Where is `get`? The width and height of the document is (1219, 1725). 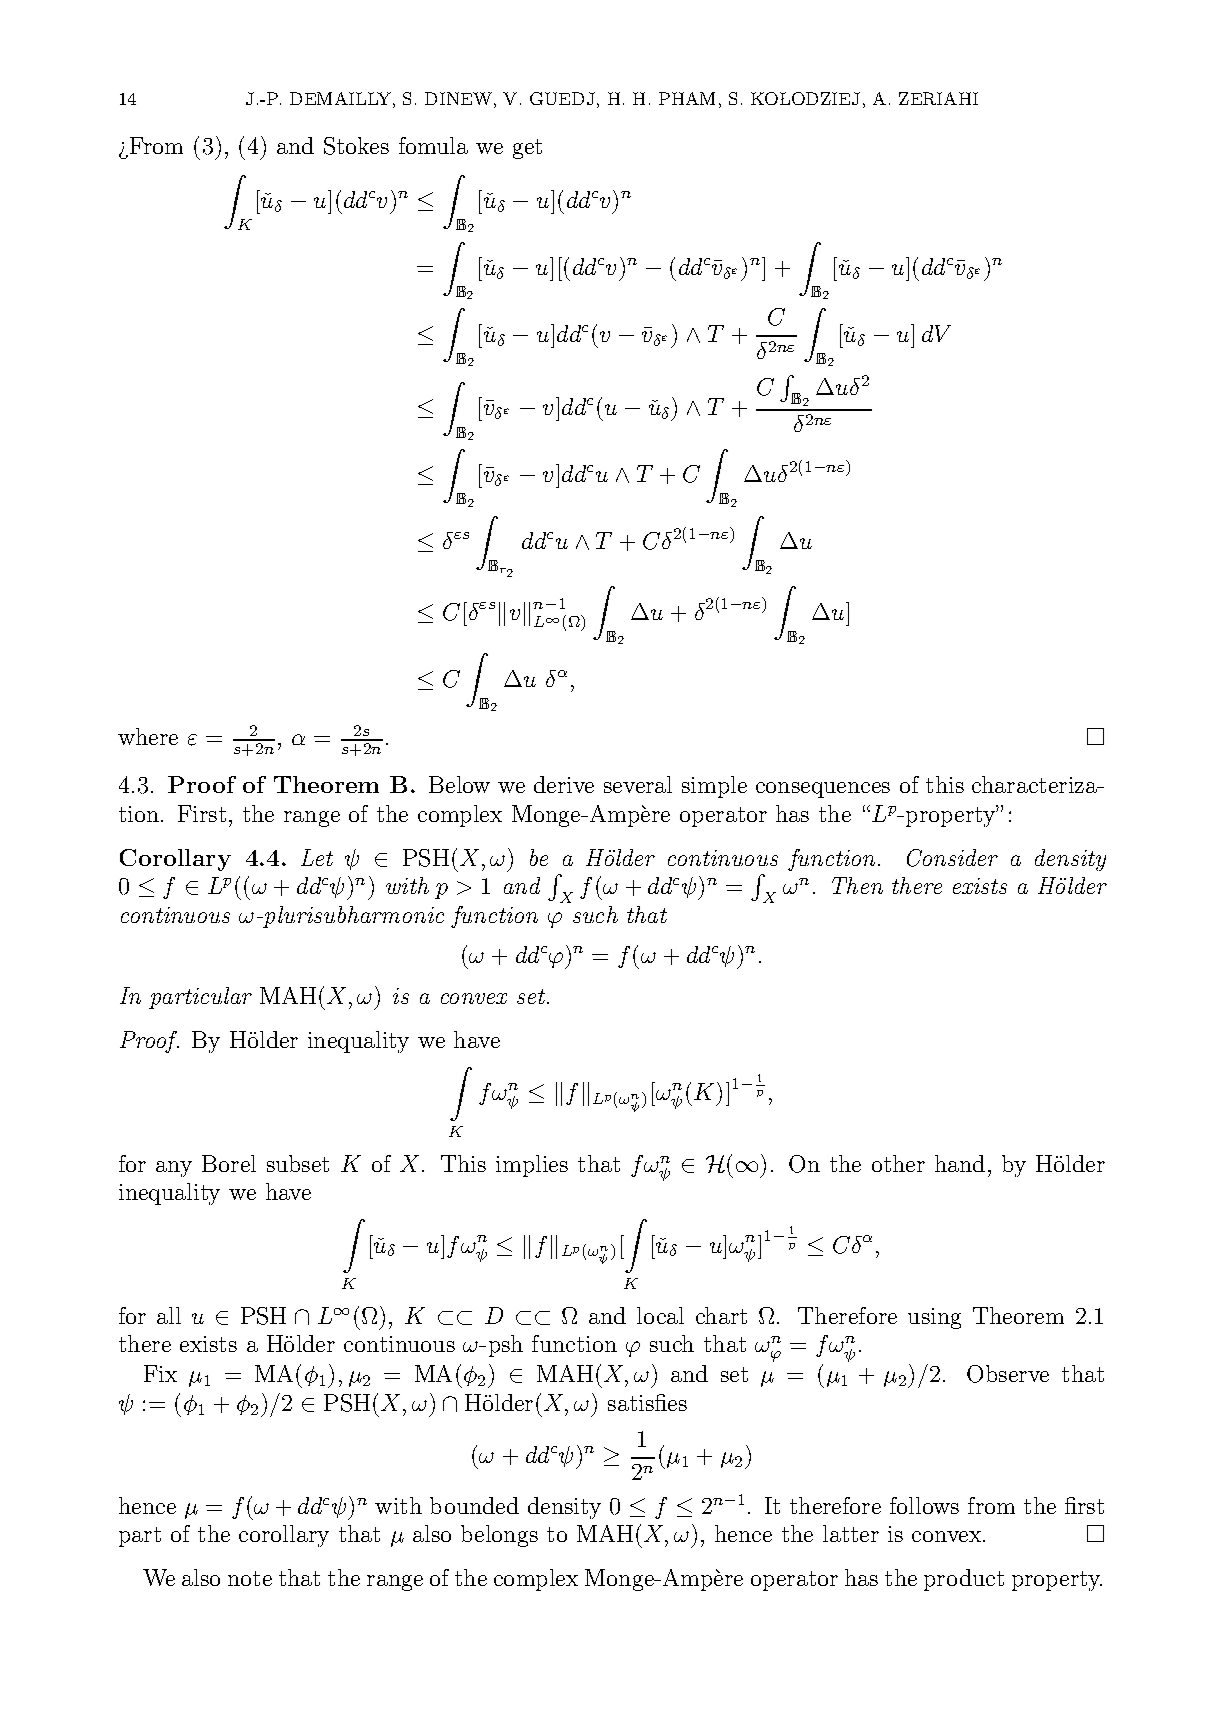 get is located at coordinates (527, 149).
